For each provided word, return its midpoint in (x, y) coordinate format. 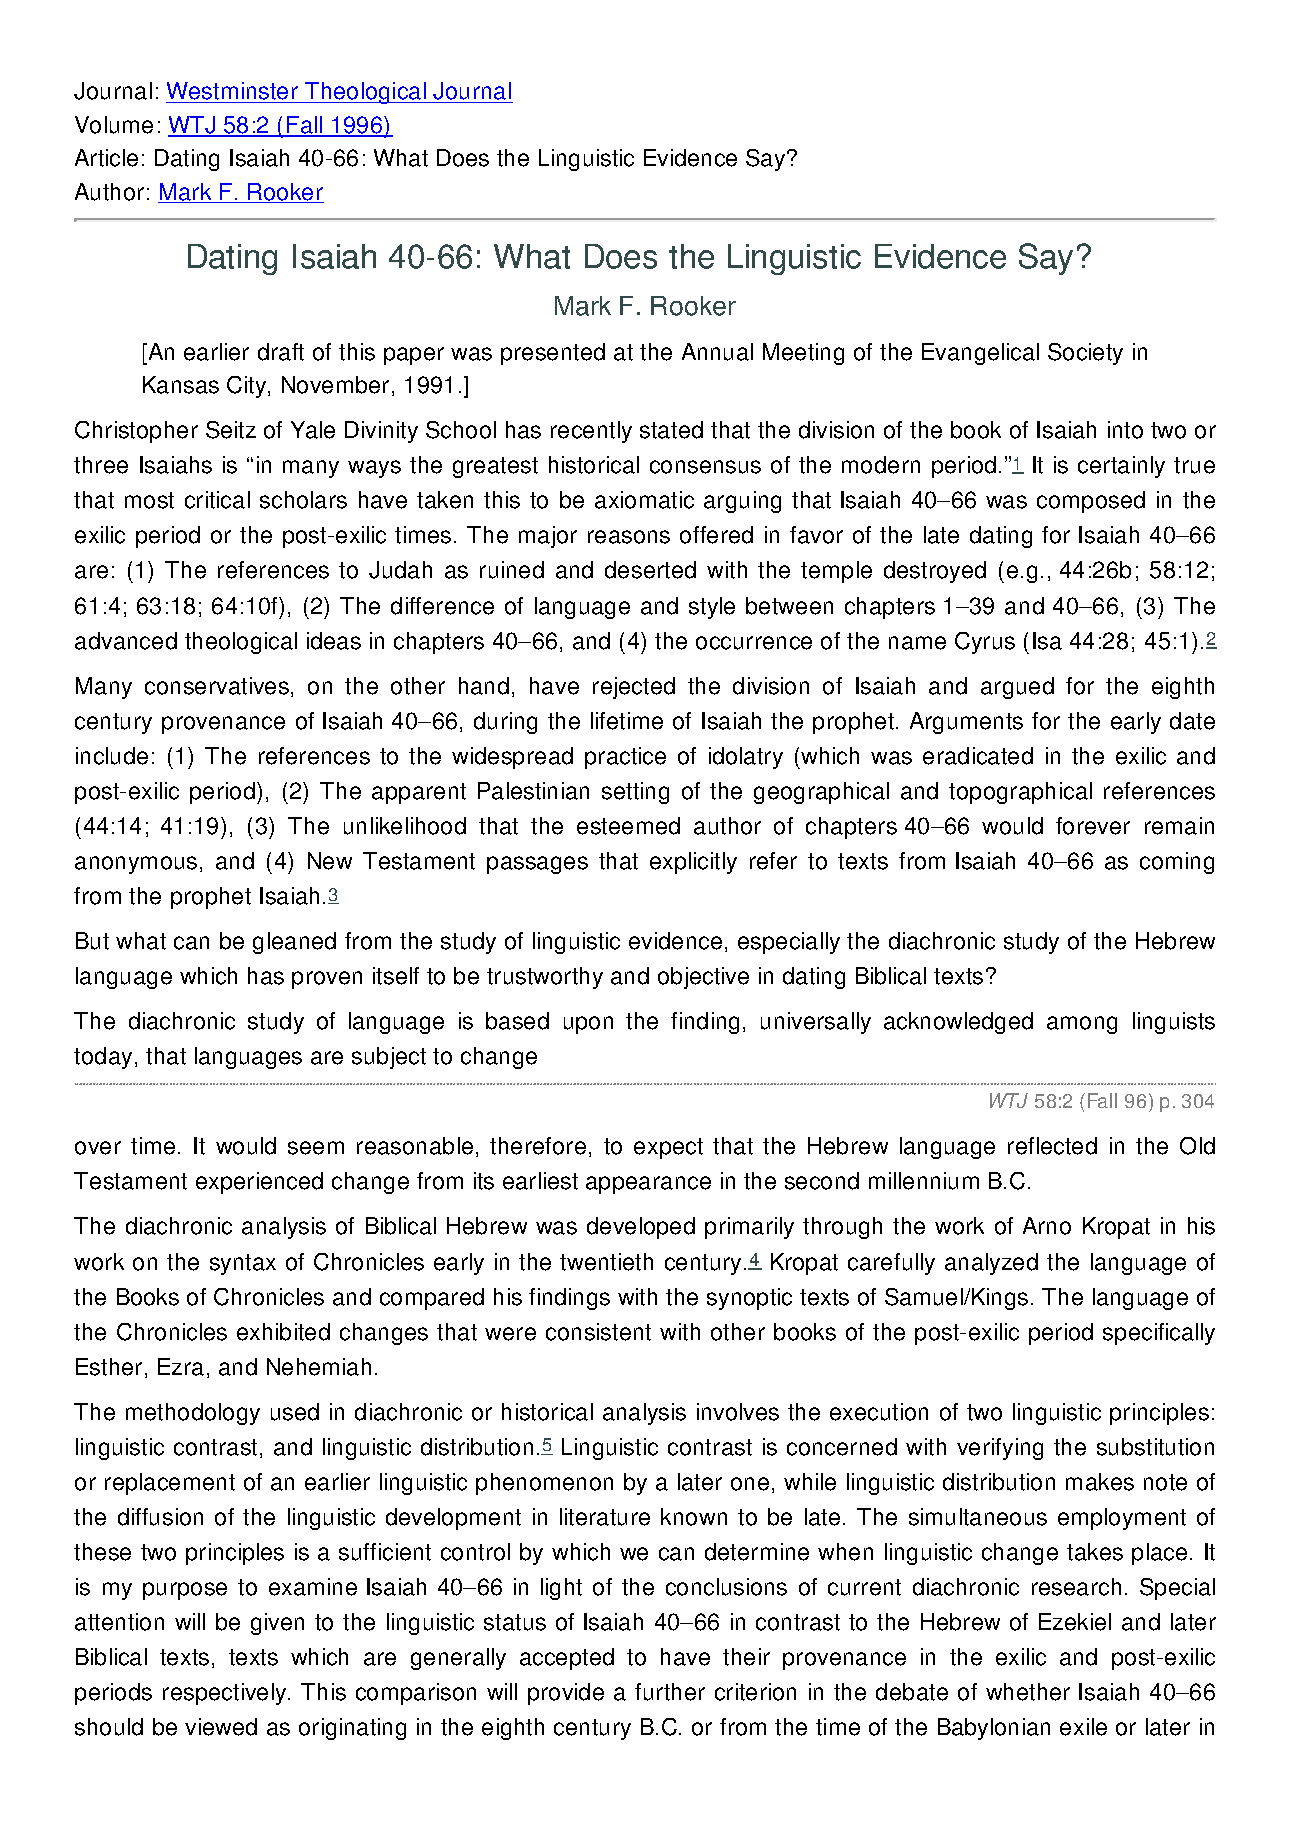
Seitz (231, 430)
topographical (1020, 793)
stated (671, 430)
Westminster (233, 92)
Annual (717, 352)
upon (588, 1025)
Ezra (181, 1367)
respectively (226, 1694)
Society (1085, 354)
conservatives (217, 686)
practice (625, 758)
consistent (598, 1332)
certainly (1121, 467)
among (1082, 1025)
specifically (1159, 1334)
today (103, 1058)
